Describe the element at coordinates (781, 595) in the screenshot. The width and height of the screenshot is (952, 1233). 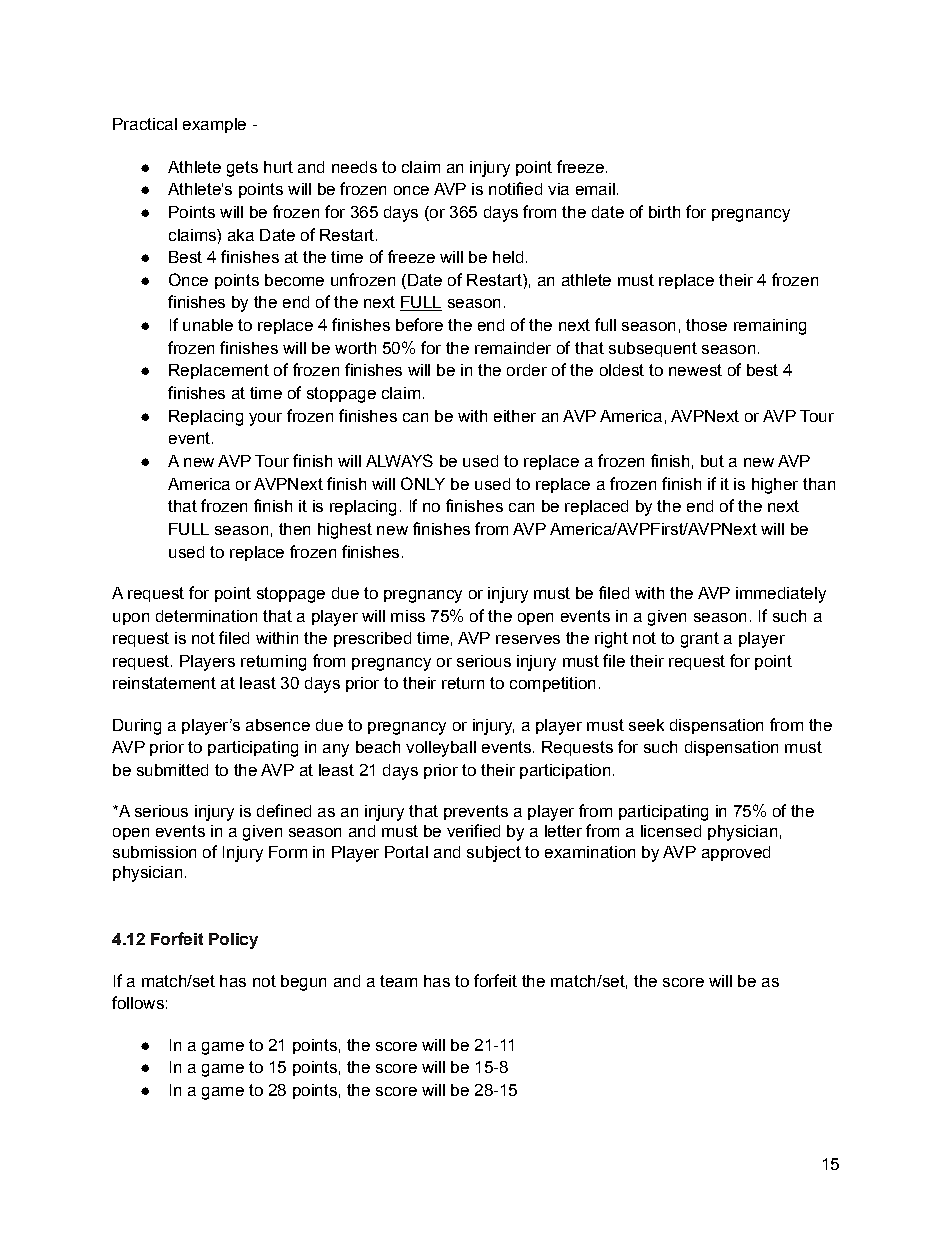
I see `immediately` at that location.
